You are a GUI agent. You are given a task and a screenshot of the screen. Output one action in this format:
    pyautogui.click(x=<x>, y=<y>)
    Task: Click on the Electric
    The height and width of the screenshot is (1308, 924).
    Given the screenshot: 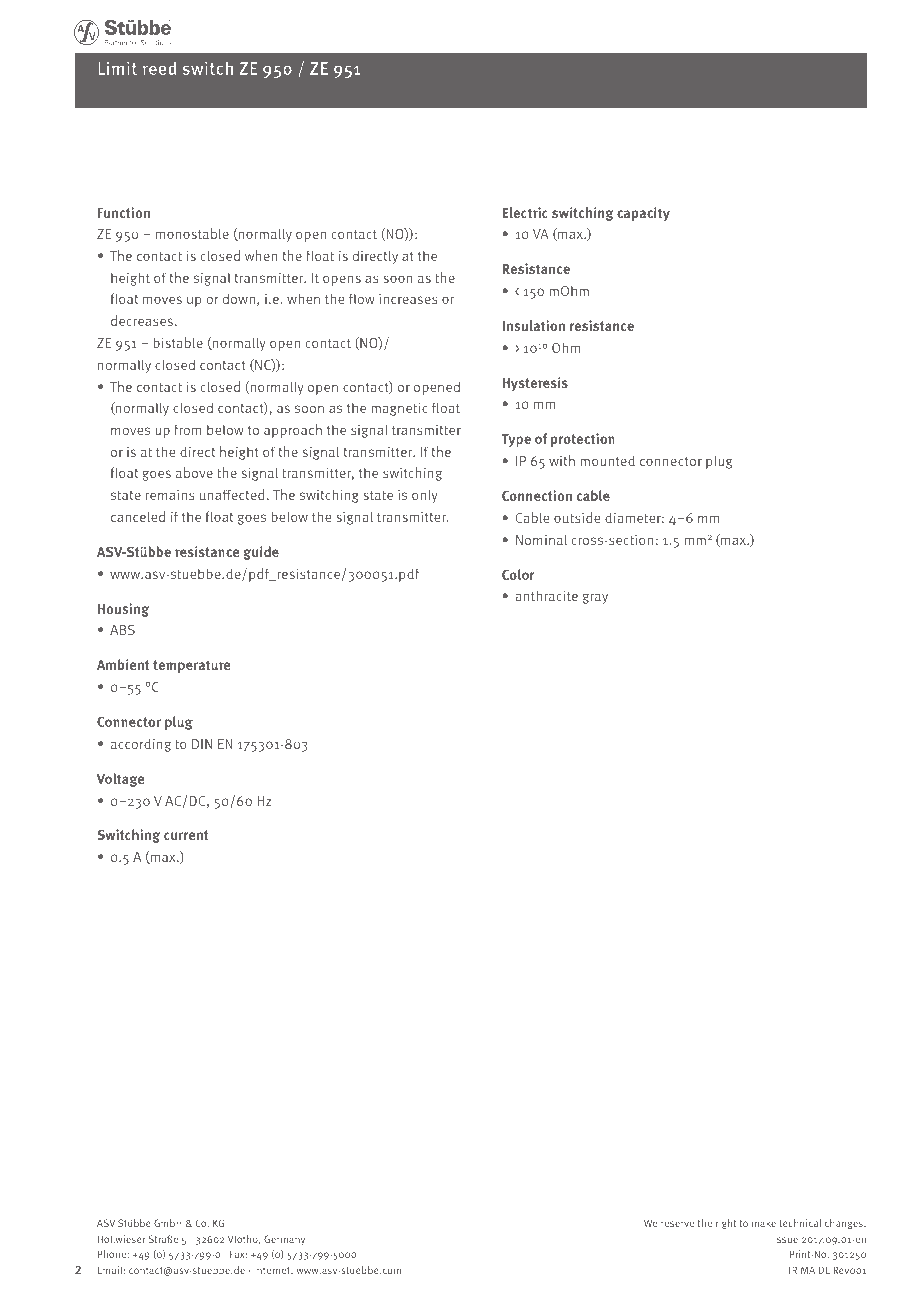 What is the action you would take?
    pyautogui.click(x=525, y=212)
